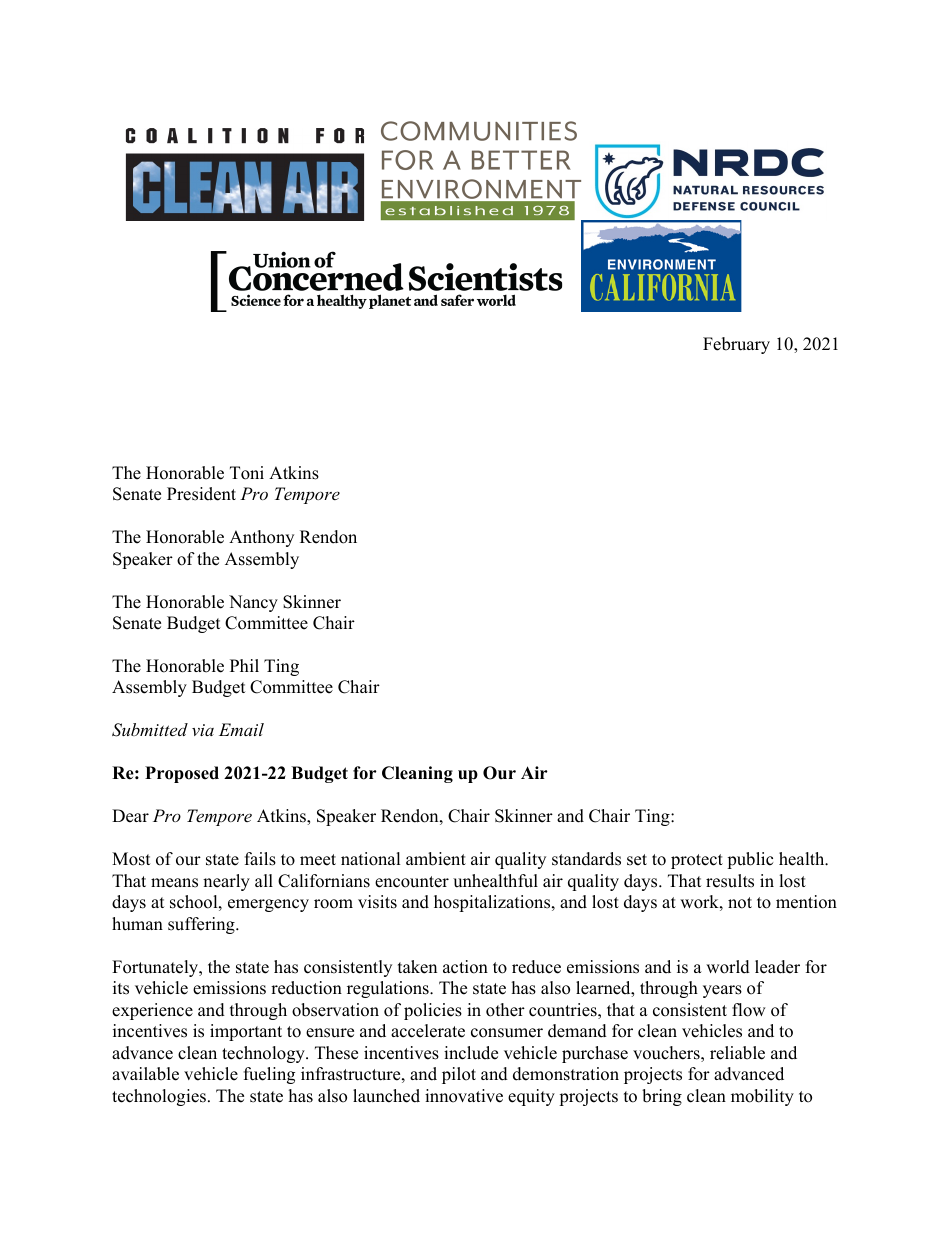 This image has height=1233, width=952. Describe the element at coordinates (750, 860) in the image. I see `public` at that location.
